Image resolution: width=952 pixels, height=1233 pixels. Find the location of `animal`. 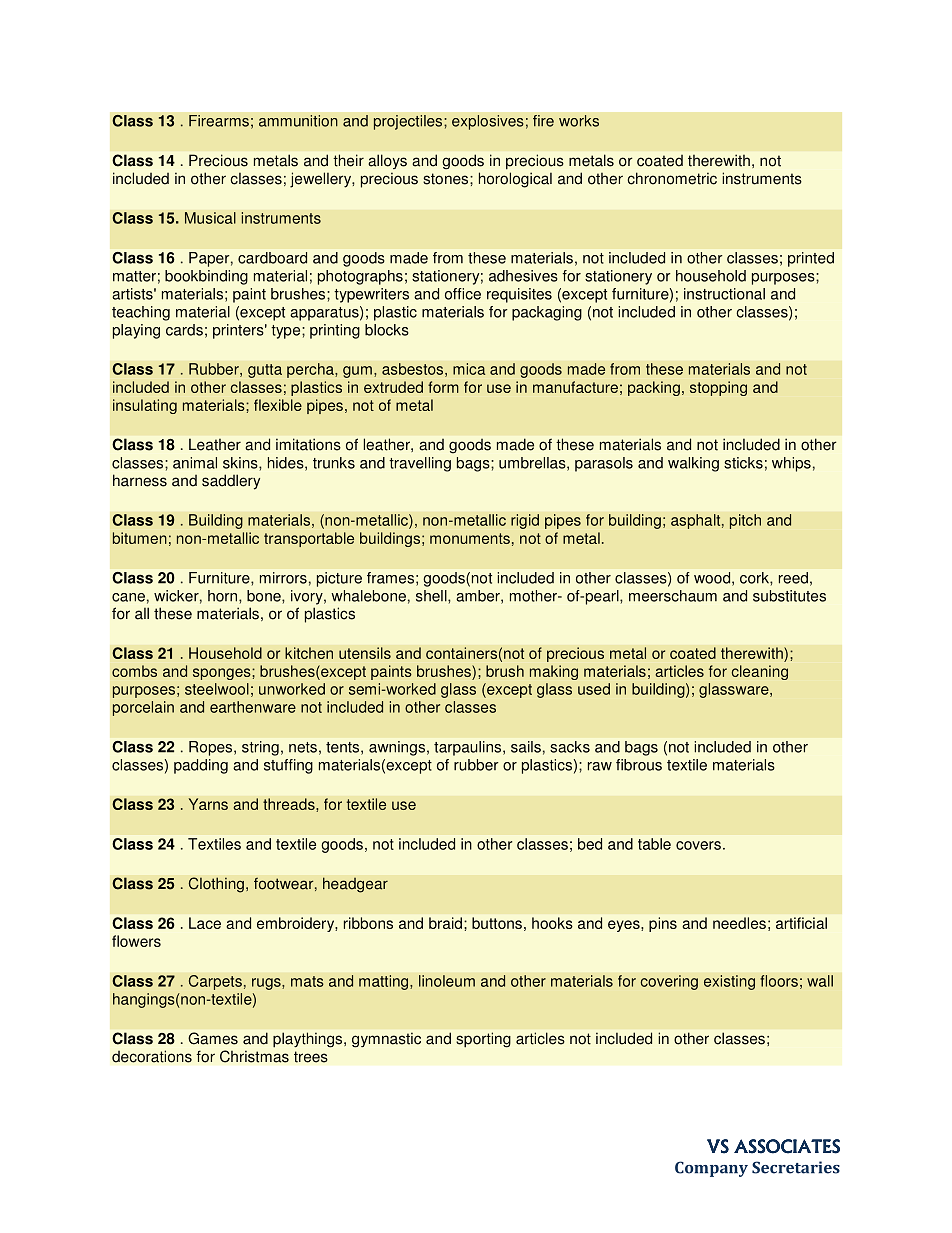

animal is located at coordinates (195, 463).
